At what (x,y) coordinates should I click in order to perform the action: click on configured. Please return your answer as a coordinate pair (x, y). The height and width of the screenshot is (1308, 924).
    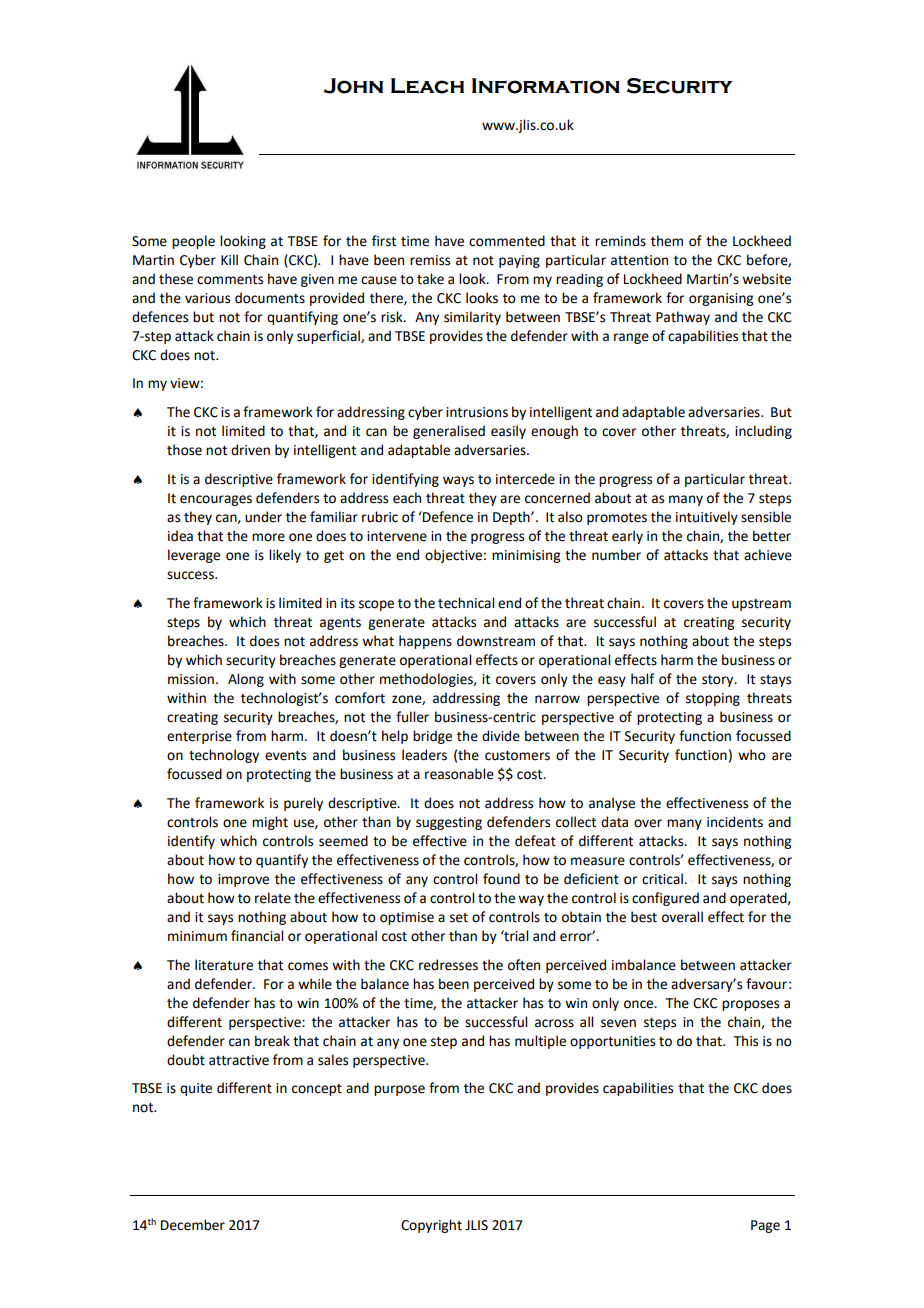
    Looking at the image, I should click on (665, 899).
